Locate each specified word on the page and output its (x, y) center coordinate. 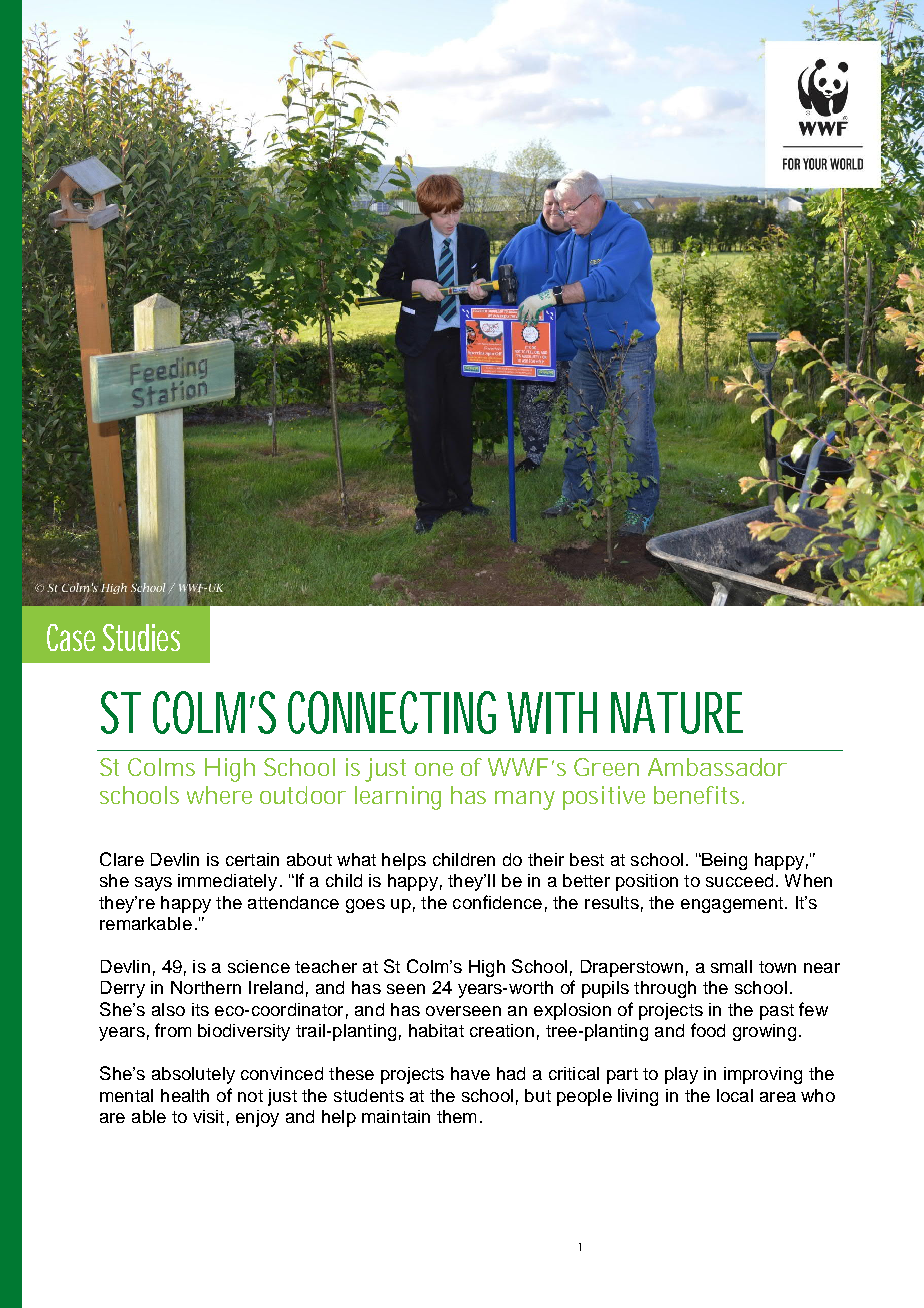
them (456, 1116)
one (434, 769)
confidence (497, 902)
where (219, 795)
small (731, 966)
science (259, 966)
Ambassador (717, 767)
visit (208, 1116)
